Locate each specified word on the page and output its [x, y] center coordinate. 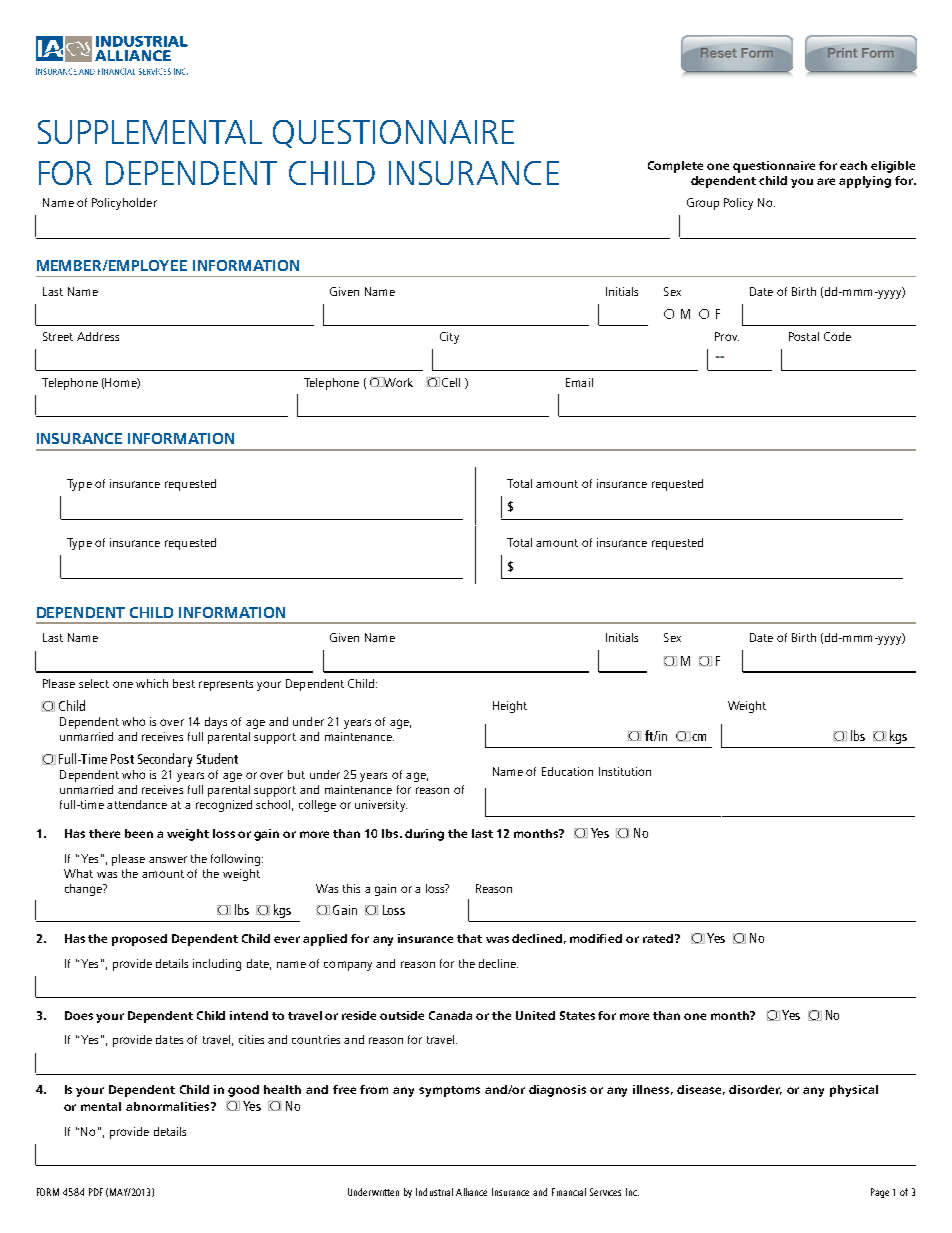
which [152, 683]
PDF [96, 1192]
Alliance [471, 1192]
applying [865, 182]
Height [510, 707]
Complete [675, 167]
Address [98, 336]
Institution [625, 771]
